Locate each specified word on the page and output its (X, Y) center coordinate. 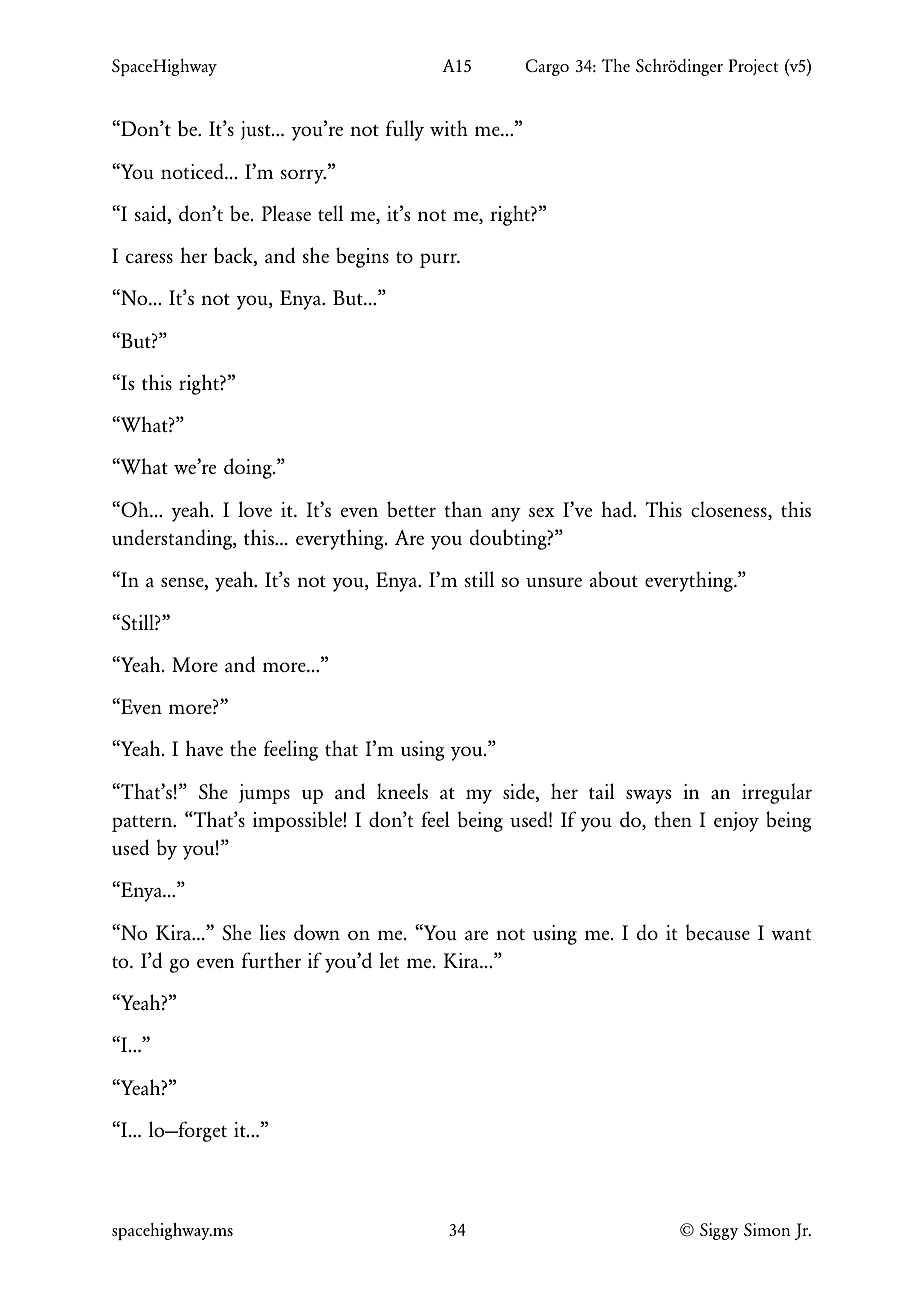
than (463, 509)
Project (753, 67)
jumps (264, 794)
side (520, 791)
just (257, 130)
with (449, 128)
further (271, 960)
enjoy (736, 822)
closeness (730, 509)
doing (249, 468)
